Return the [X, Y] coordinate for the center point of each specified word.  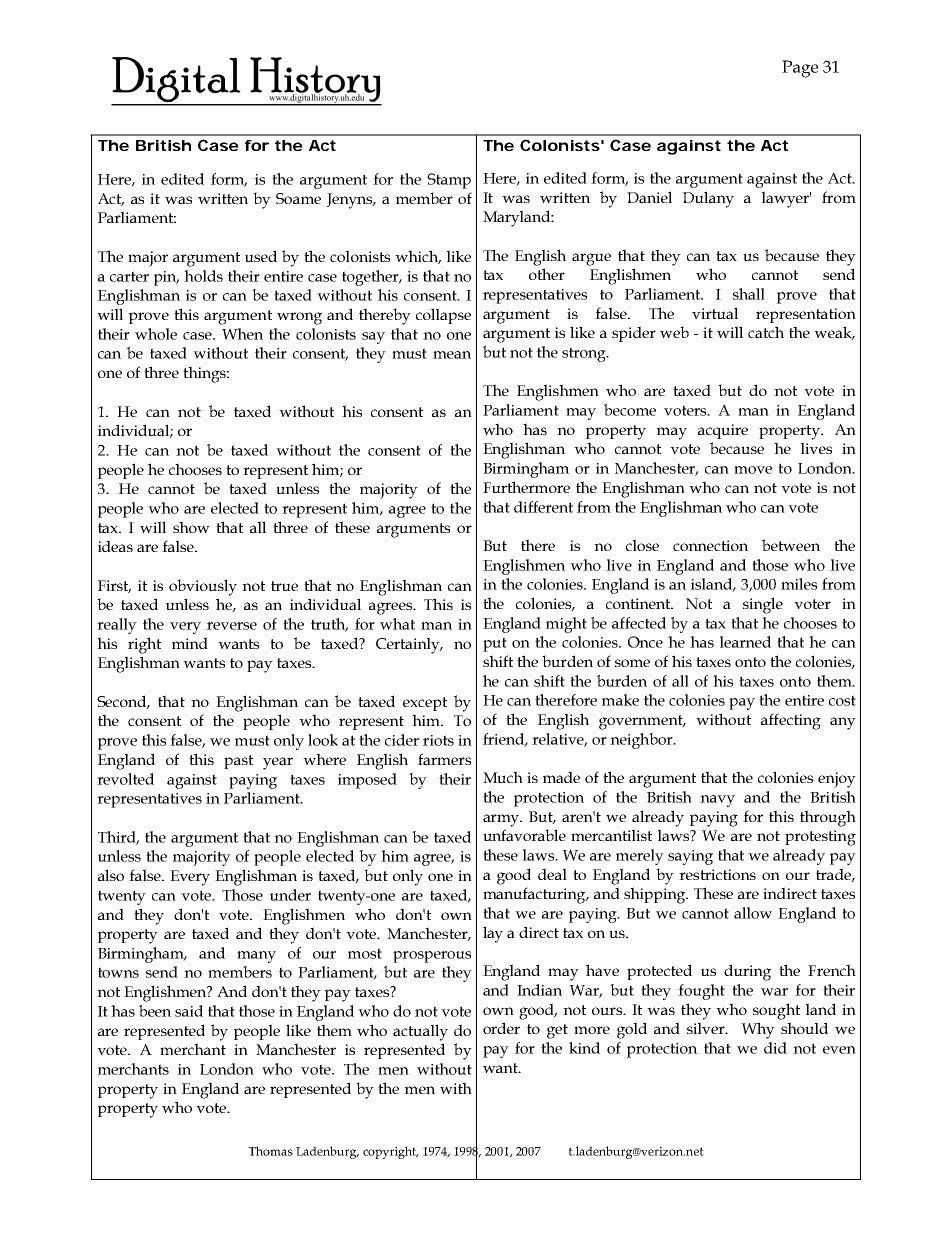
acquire [723, 431]
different [543, 507]
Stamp [449, 181]
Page [800, 69]
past [238, 762]
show [191, 527]
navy [717, 801]
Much [503, 777]
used [261, 256]
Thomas [270, 1151]
